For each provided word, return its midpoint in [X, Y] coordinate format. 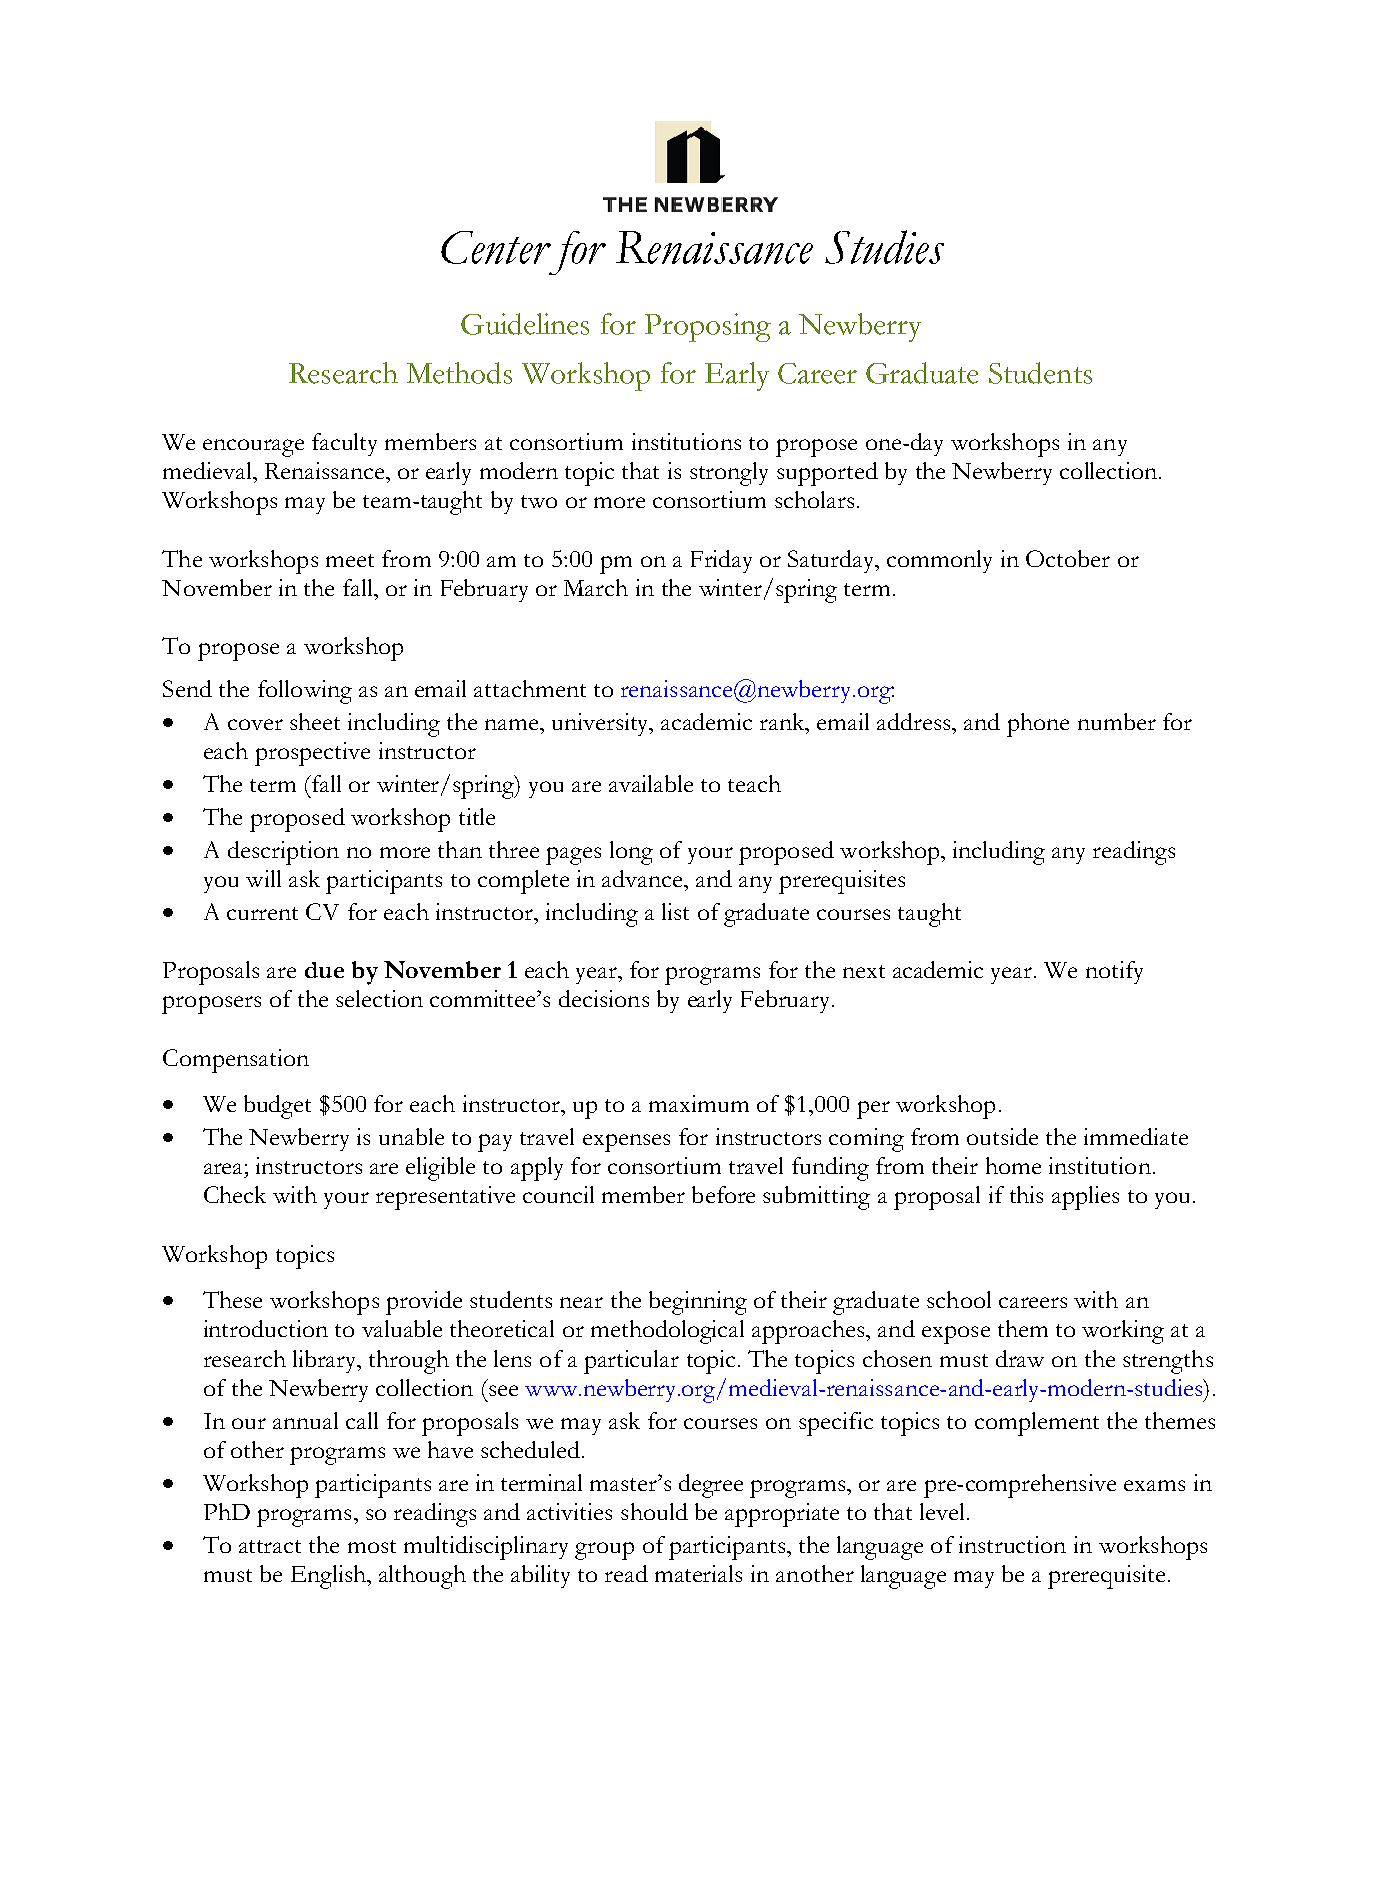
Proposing [708, 327]
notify [1114, 972]
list [675, 911]
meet [350, 560]
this [1026, 1194]
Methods [459, 373]
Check [235, 1194]
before [723, 1194]
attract [270, 1546]
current [262, 913]
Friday [721, 561]
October [1068, 558]
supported [827, 474]
